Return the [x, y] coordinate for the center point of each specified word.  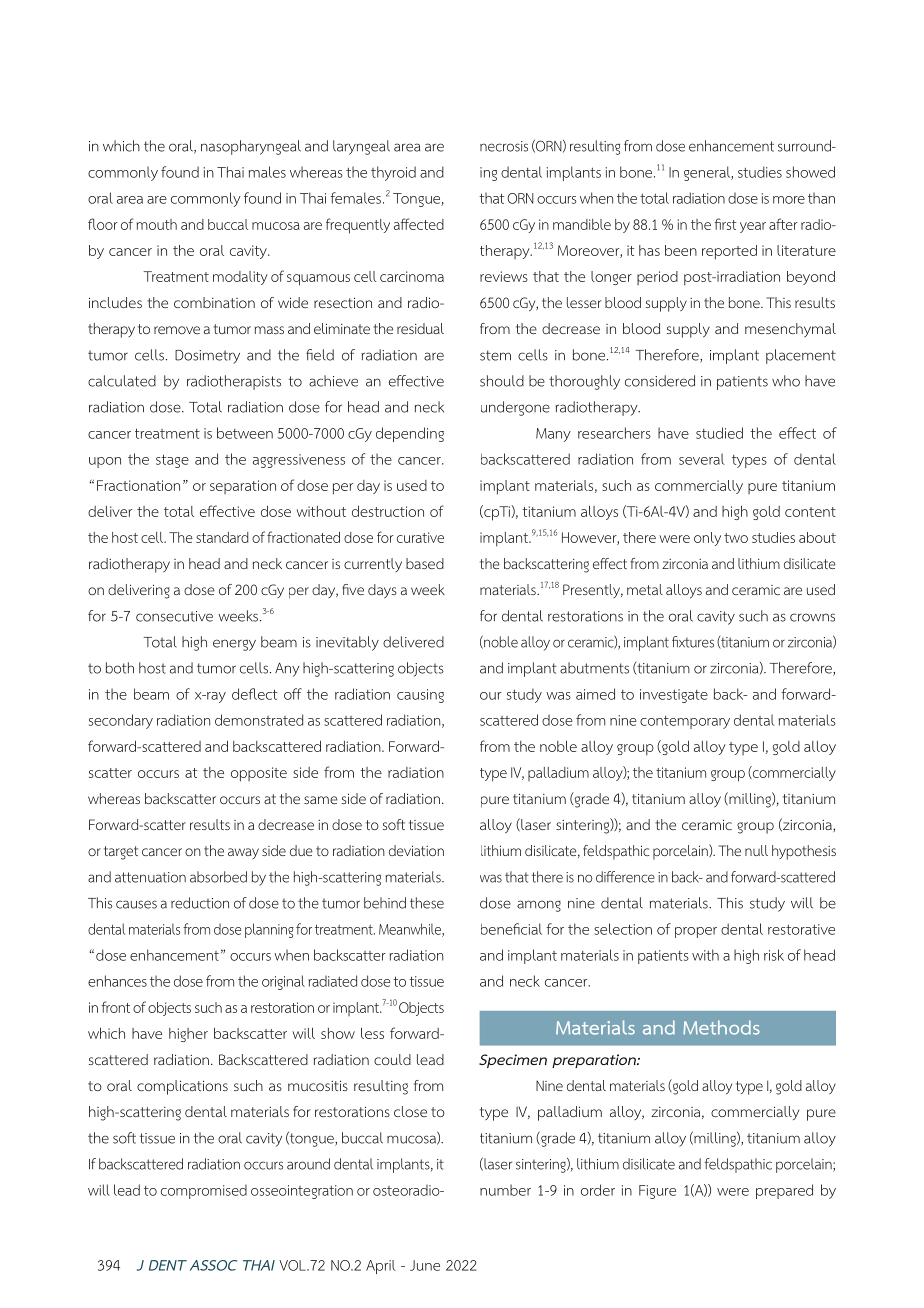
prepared [784, 1191]
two [736, 538]
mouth [157, 224]
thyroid [393, 173]
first [726, 224]
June [425, 1265]
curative [420, 537]
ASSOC [213, 1265]
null [756, 850]
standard [222, 537]
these [427, 903]
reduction [200, 903]
